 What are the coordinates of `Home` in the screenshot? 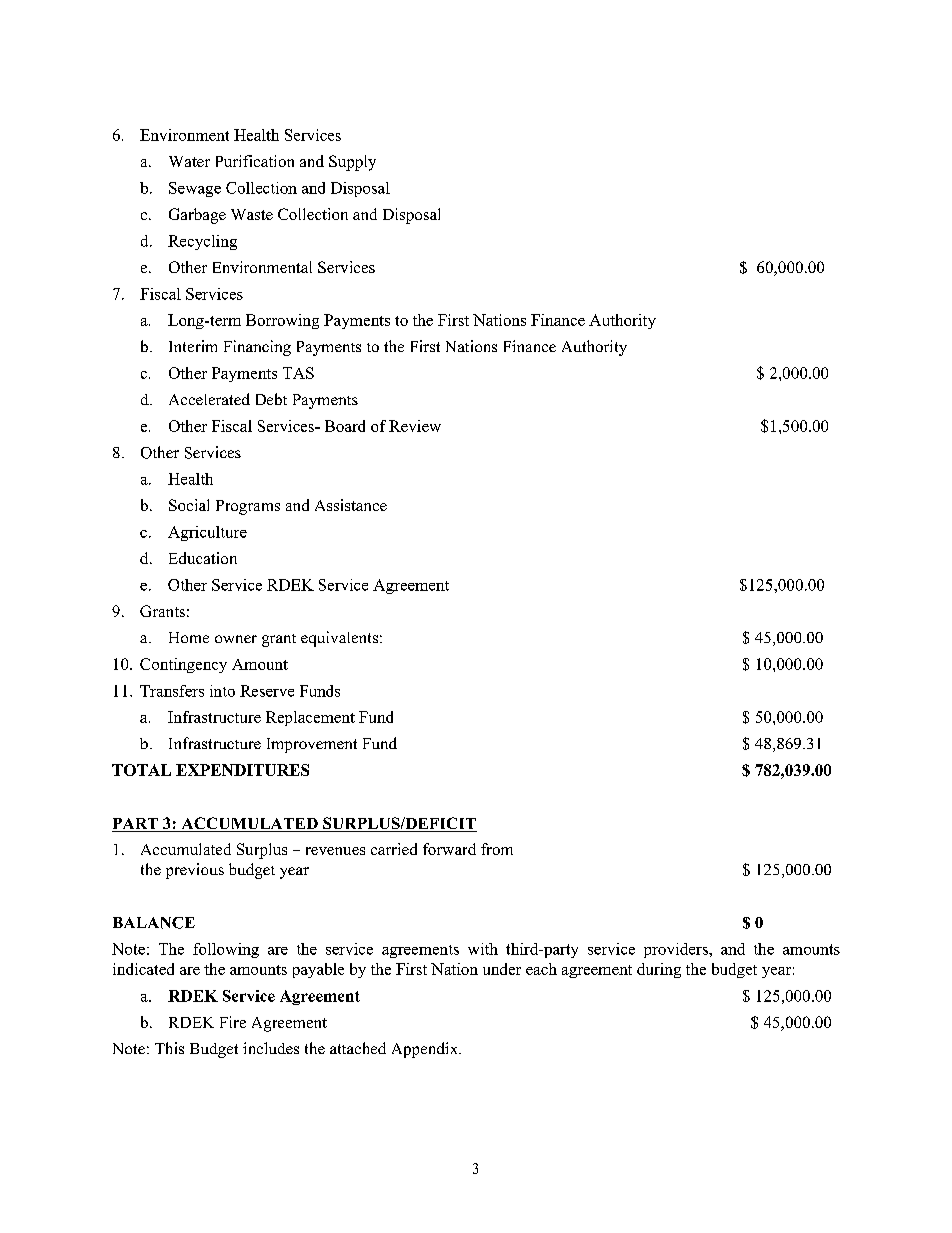 It's located at (189, 637).
